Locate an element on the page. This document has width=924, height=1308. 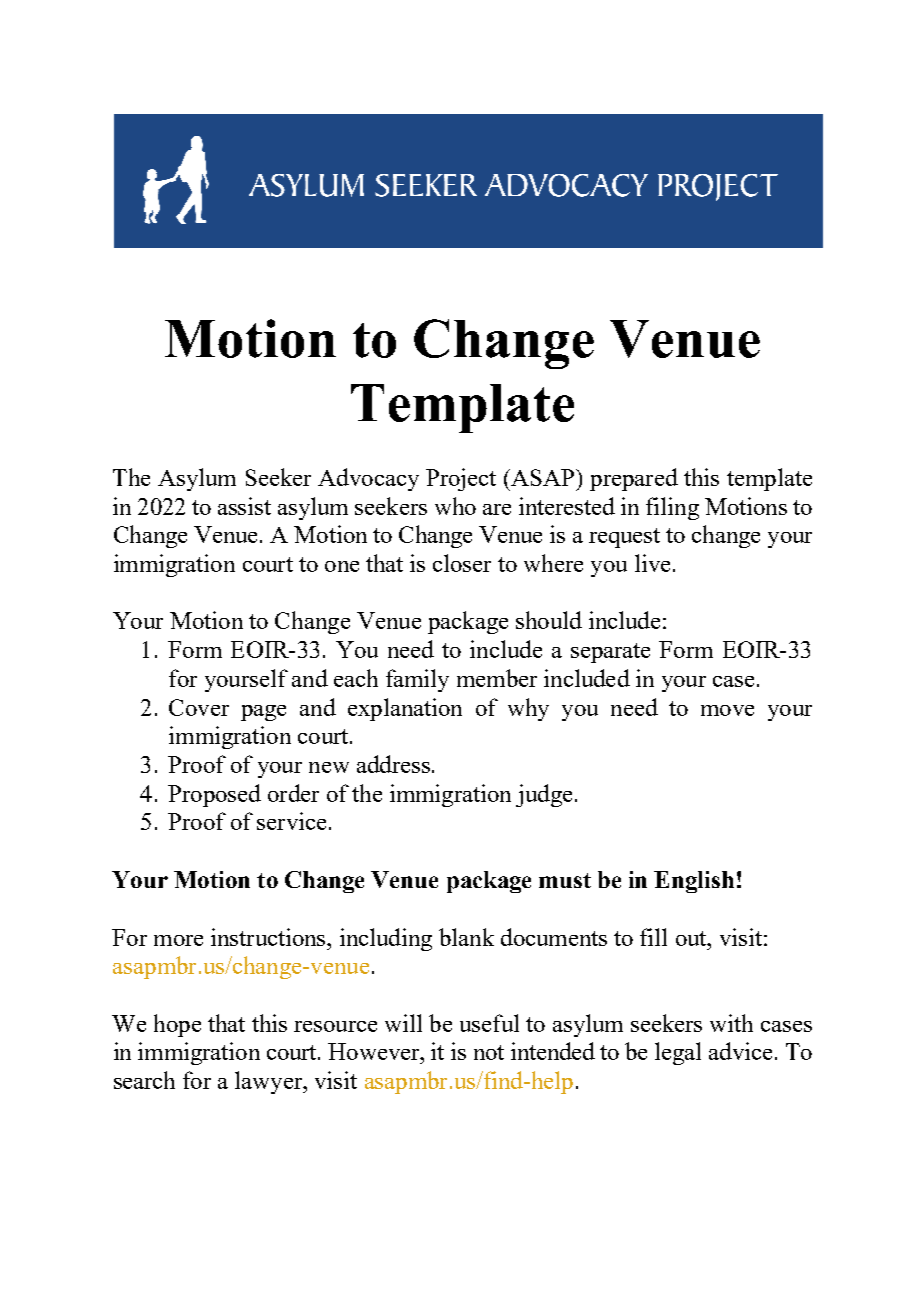
lawyer is located at coordinates (270, 1082).
